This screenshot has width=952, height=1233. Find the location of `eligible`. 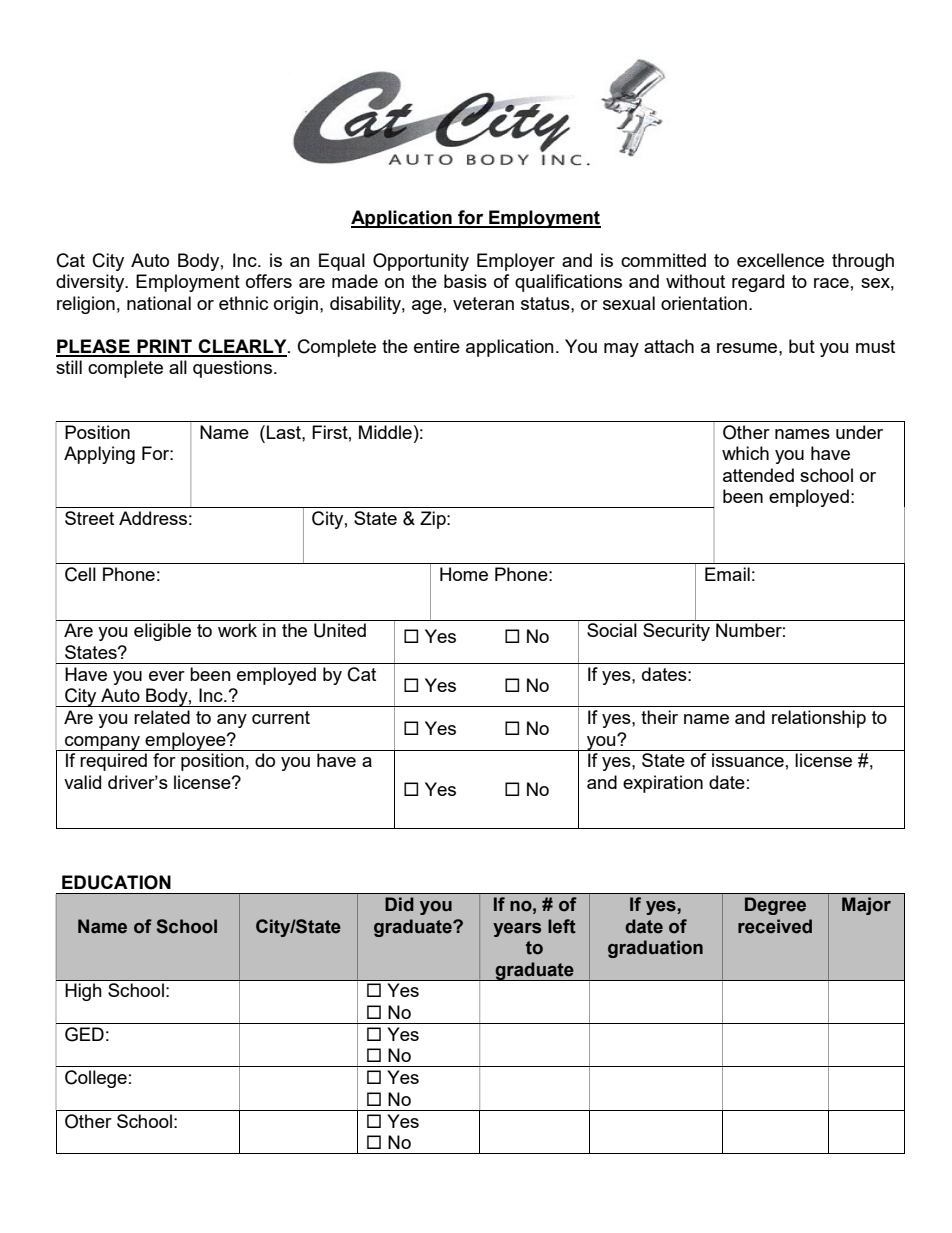

eligible is located at coordinates (162, 632).
